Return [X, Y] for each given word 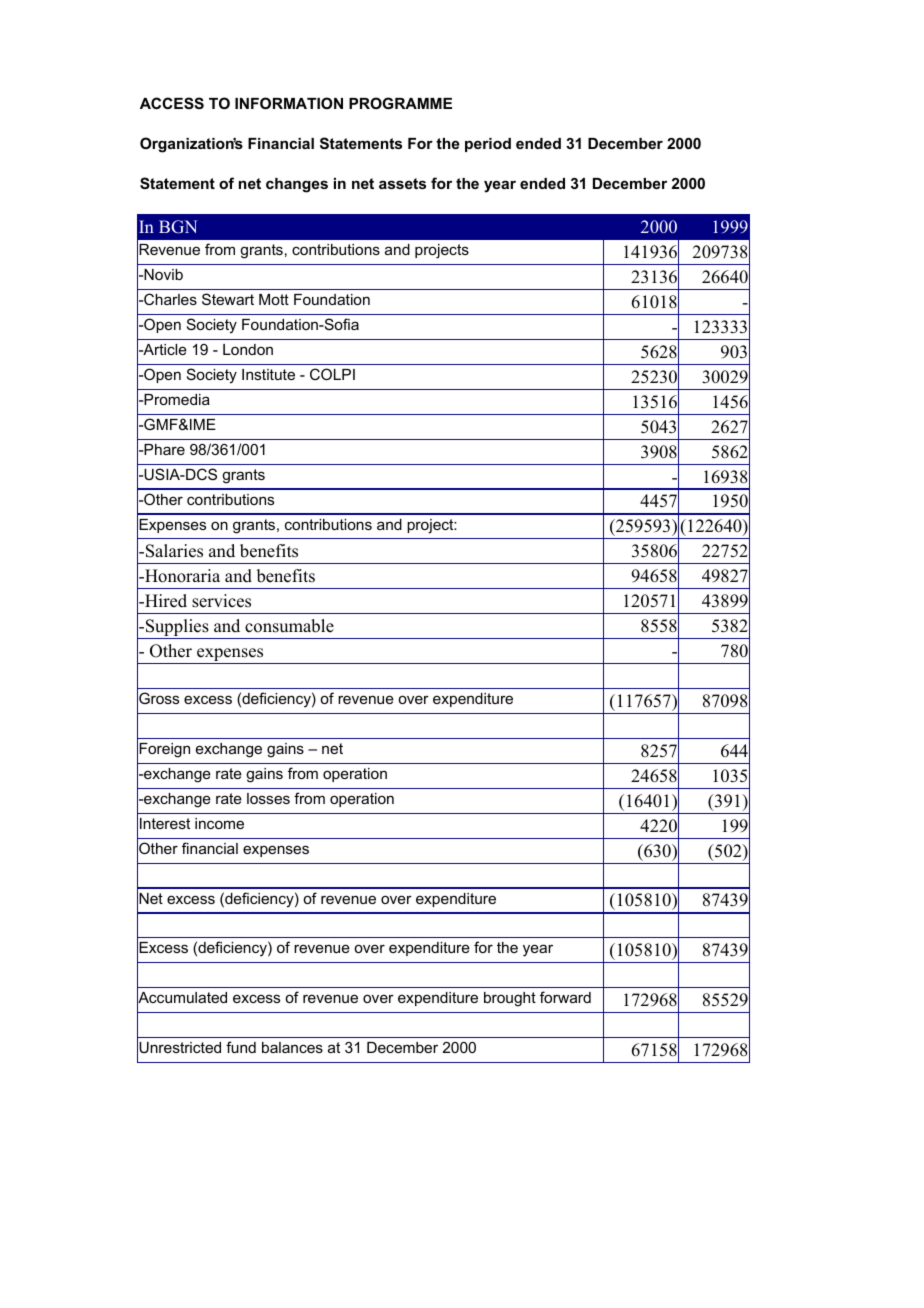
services [221, 601]
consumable [289, 626]
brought [510, 999]
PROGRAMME [400, 103]
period [488, 145]
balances [292, 1047]
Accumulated [182, 998]
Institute [268, 374]
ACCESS [172, 103]
